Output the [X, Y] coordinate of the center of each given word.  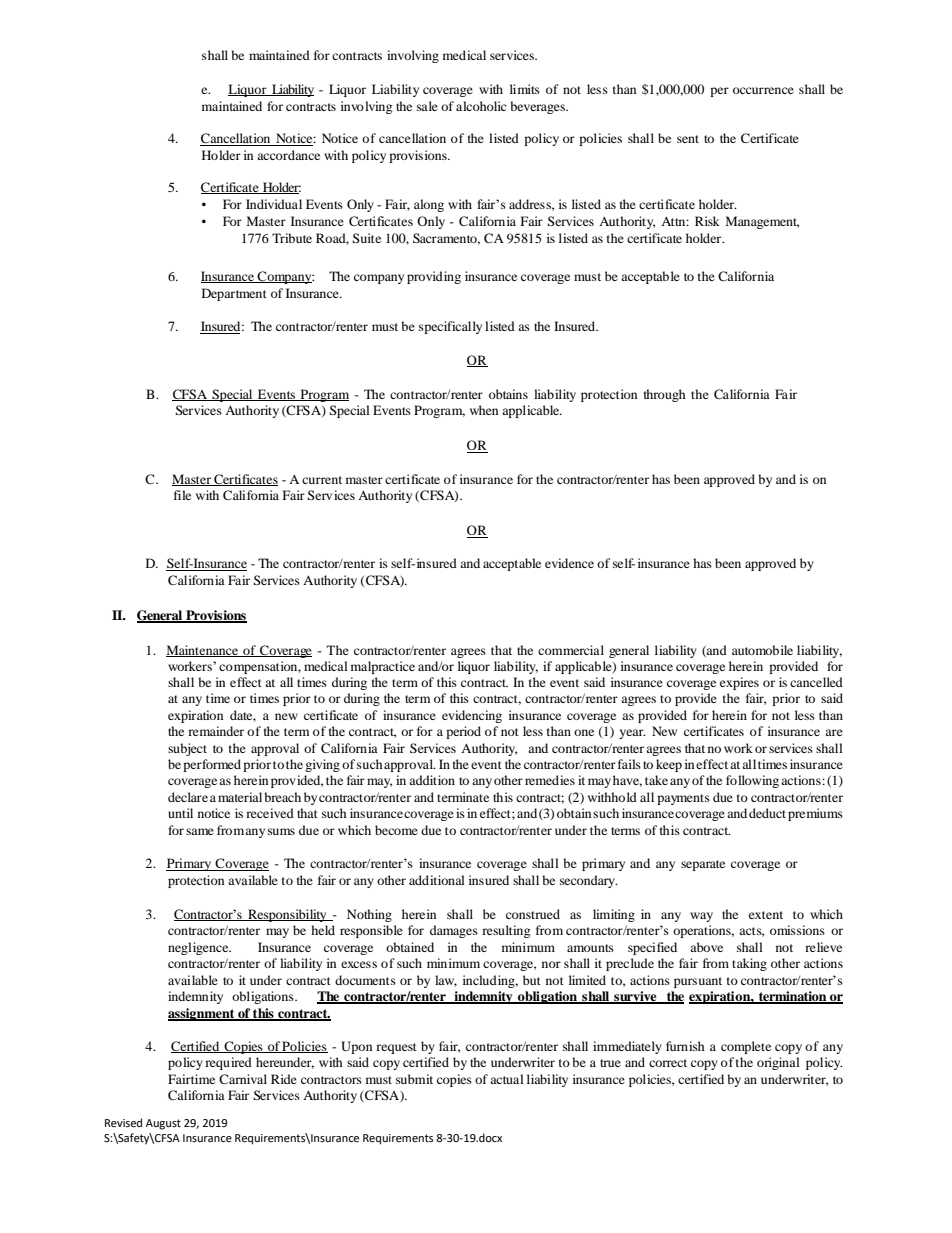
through [665, 395]
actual [507, 1079]
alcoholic [481, 106]
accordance [288, 155]
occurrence [763, 90]
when [484, 410]
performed [212, 765]
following [754, 781]
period [463, 732]
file [182, 495]
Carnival [243, 1079]
